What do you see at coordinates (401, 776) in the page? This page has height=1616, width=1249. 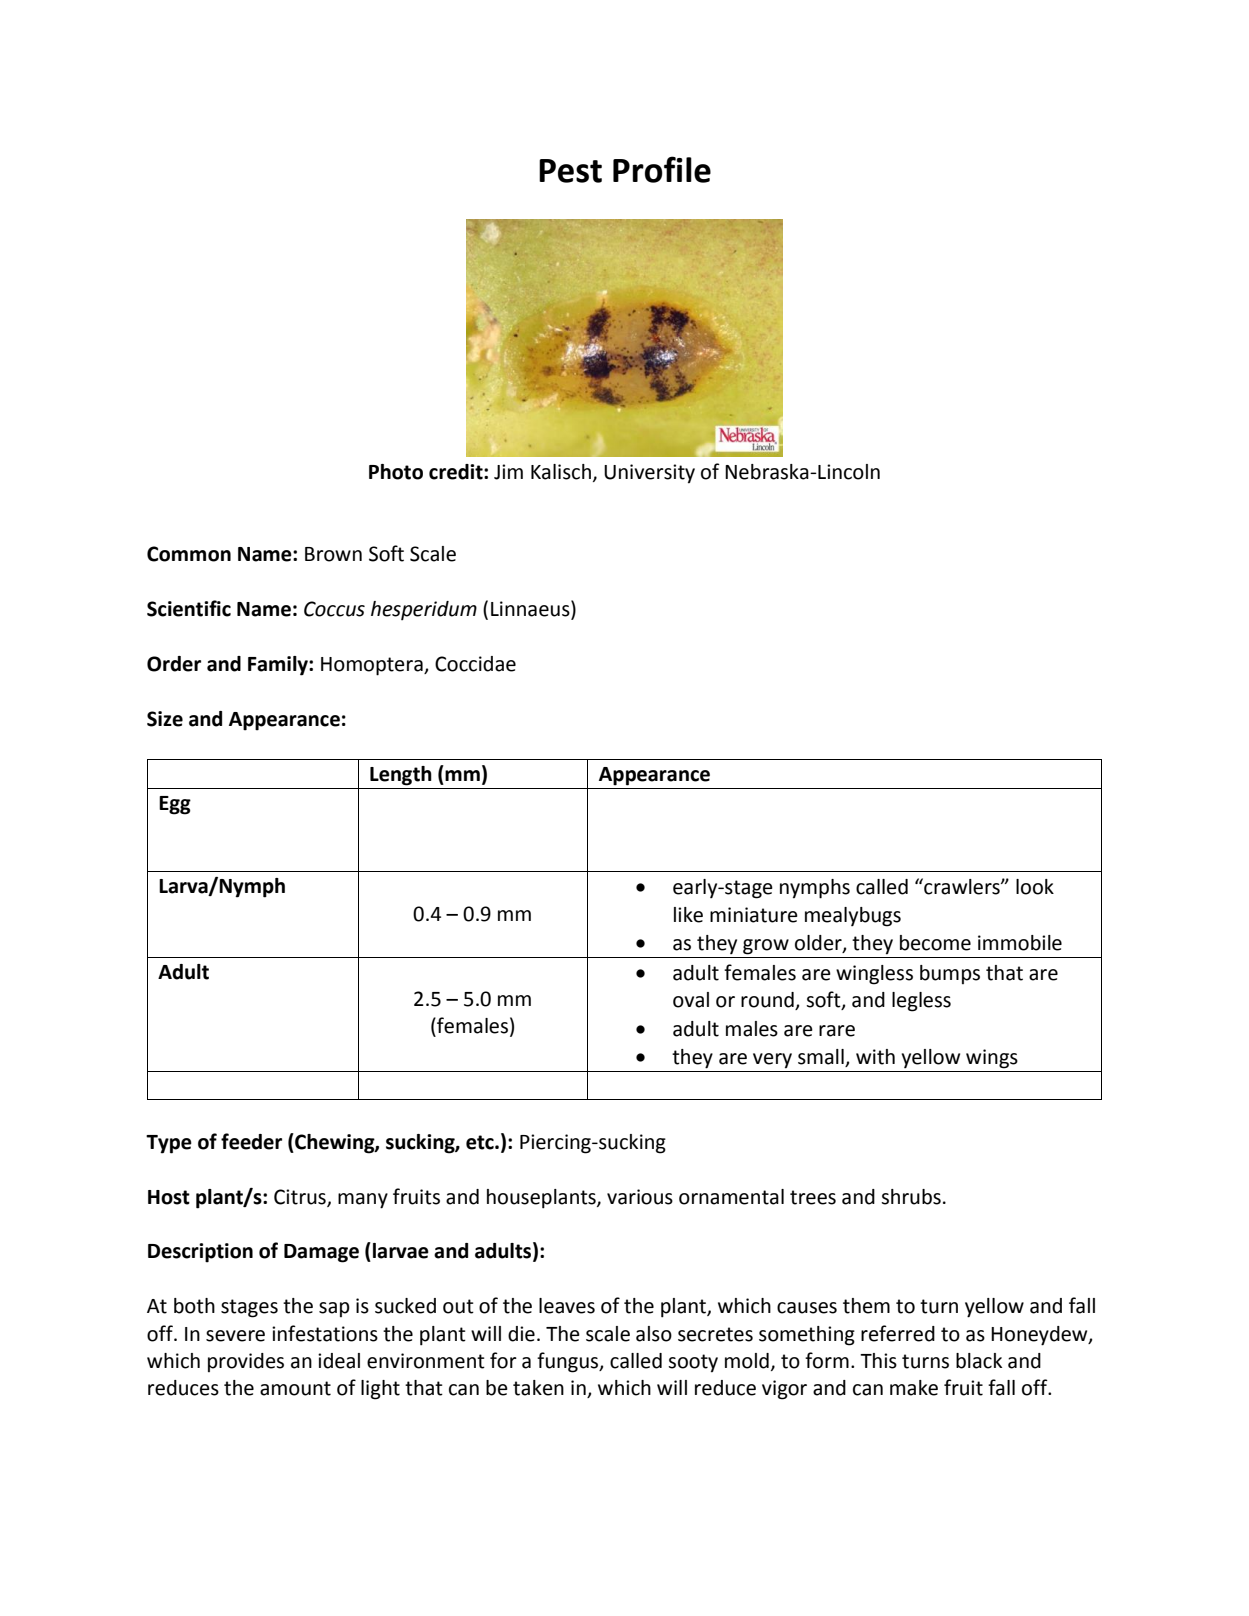 I see `Length` at bounding box center [401, 776].
